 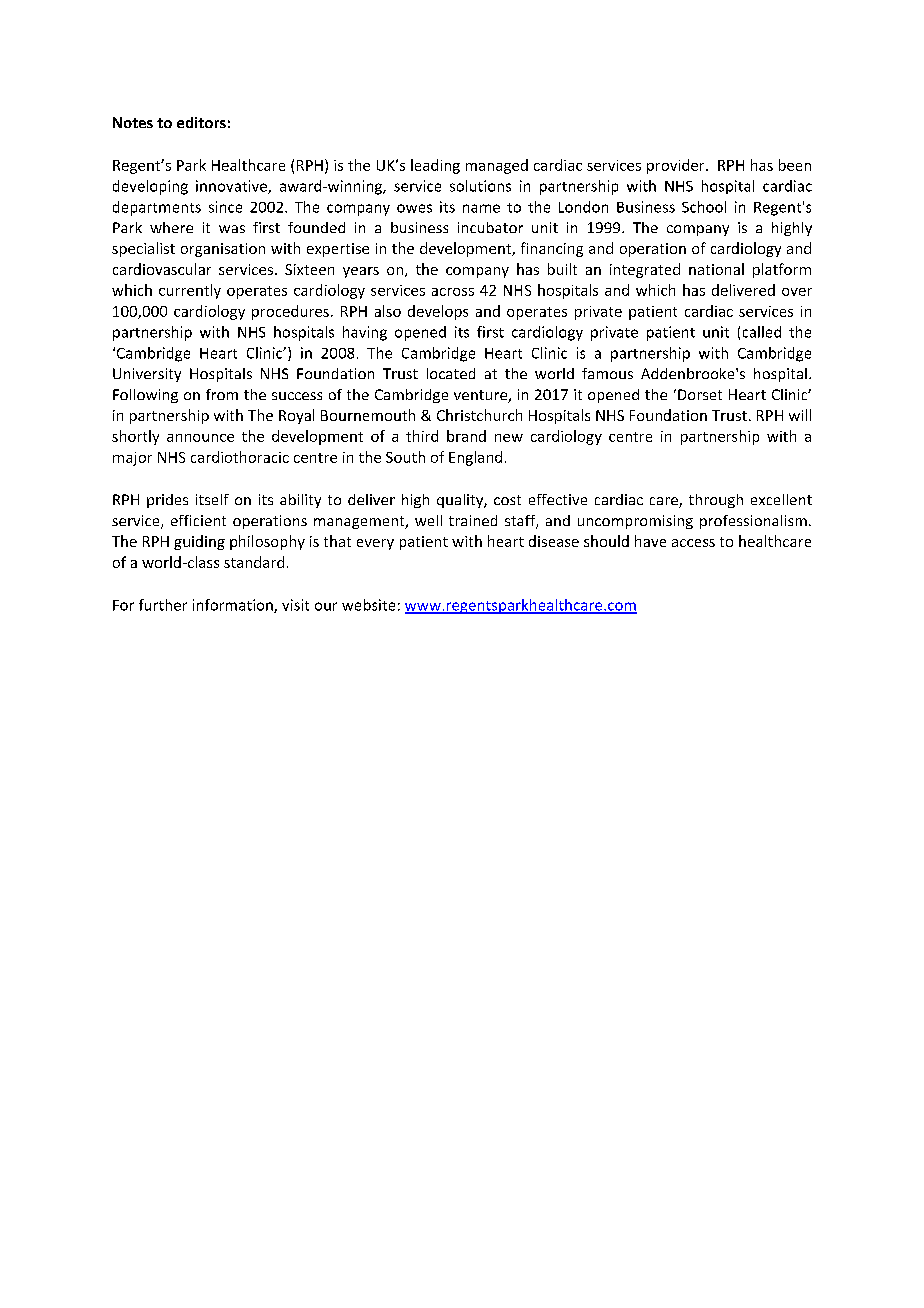 I want to click on incubator, so click(x=490, y=227).
